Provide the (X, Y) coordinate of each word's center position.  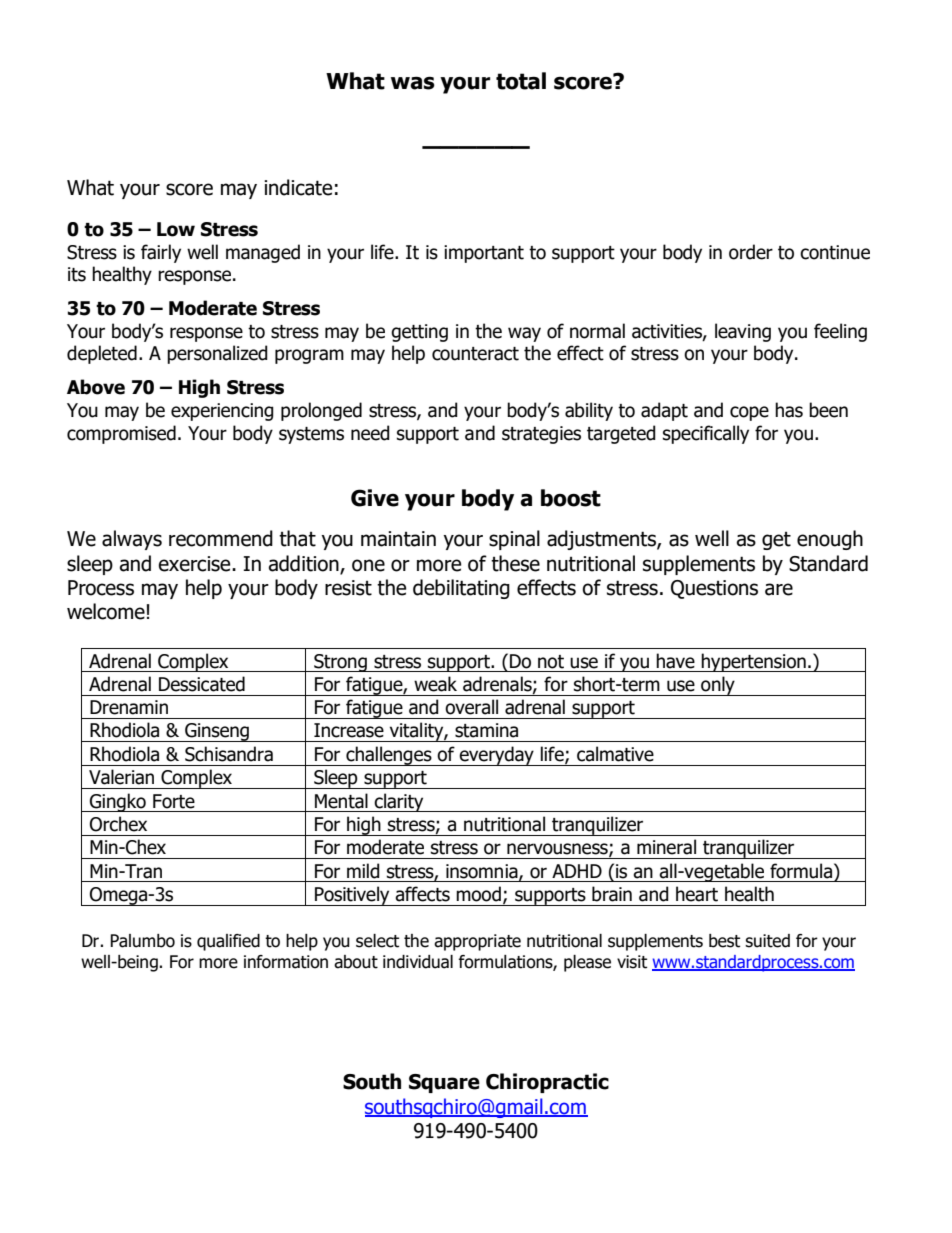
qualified (228, 942)
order (751, 252)
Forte (174, 801)
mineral (666, 847)
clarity (399, 802)
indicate (298, 187)
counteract (475, 354)
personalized (217, 354)
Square (444, 1083)
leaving (743, 332)
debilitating (461, 589)
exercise (195, 564)
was (413, 83)
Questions (714, 589)
